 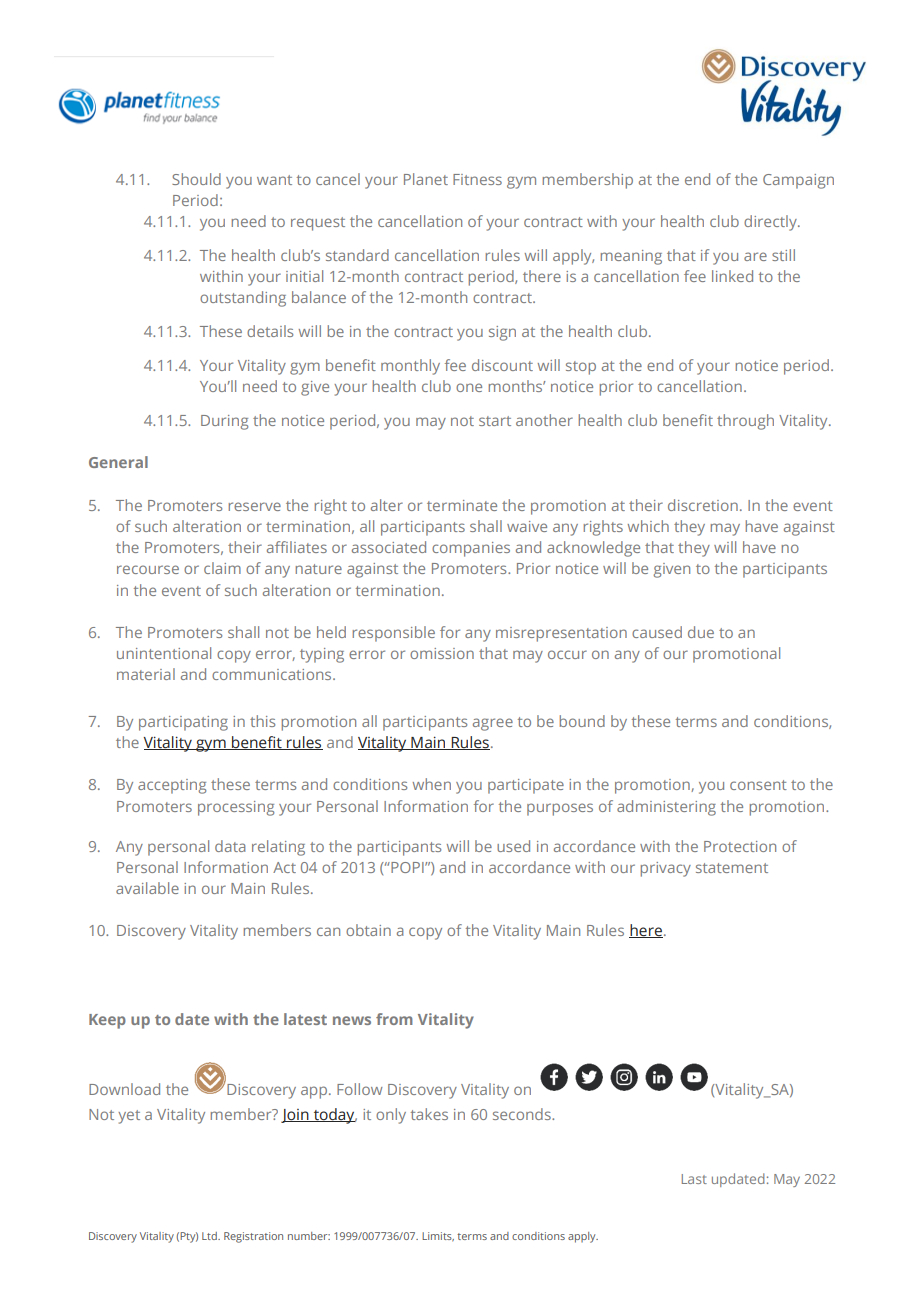 What do you see at coordinates (224, 422) in the document?
I see `During` at bounding box center [224, 422].
